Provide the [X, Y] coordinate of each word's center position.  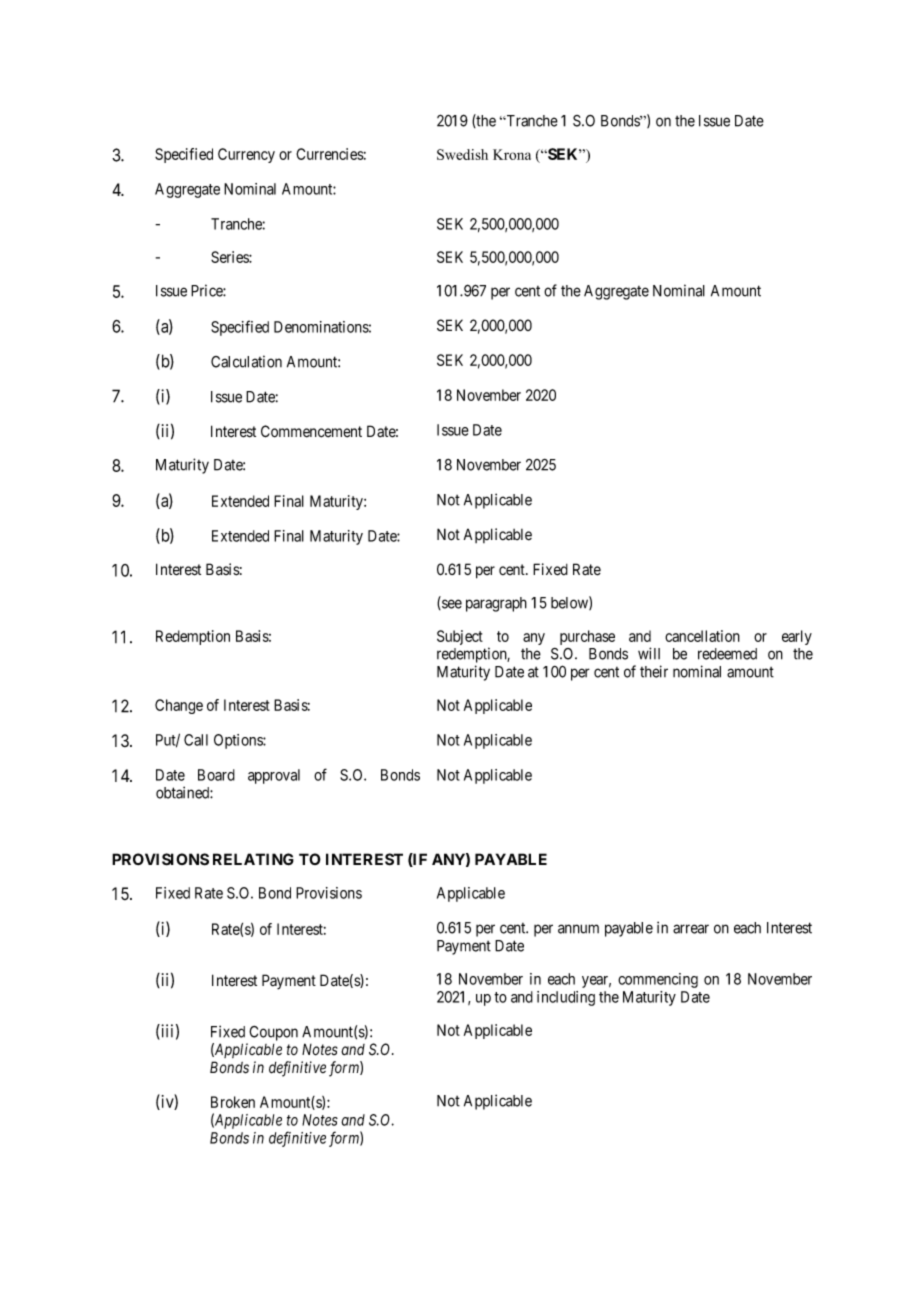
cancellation [702, 636]
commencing [658, 980]
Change [179, 706]
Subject [460, 637]
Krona [512, 154]
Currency [246, 155]
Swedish [462, 154]
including [566, 998]
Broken [233, 1102]
